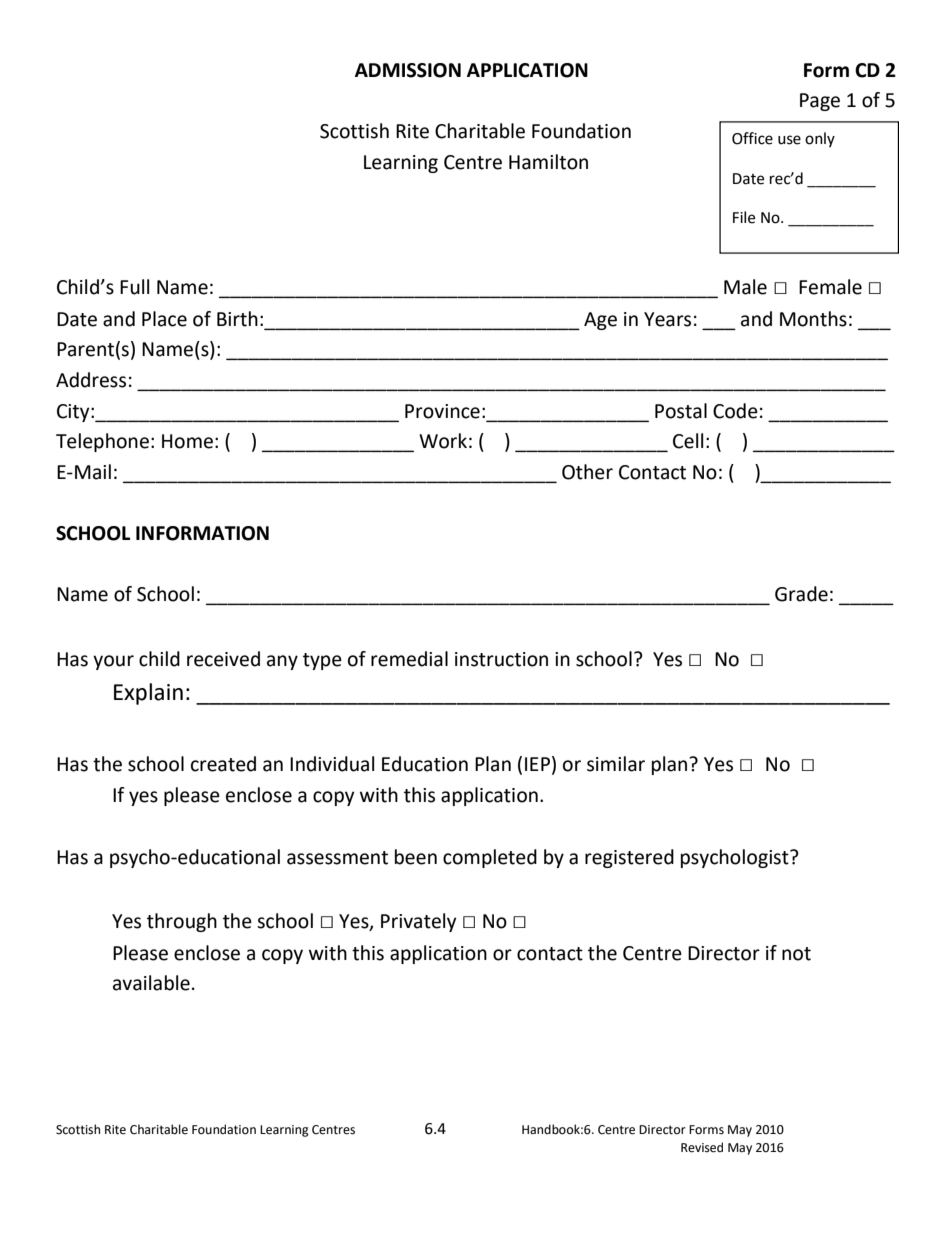 The image size is (952, 1233). Describe the element at coordinates (796, 954) in the image. I see `not` at that location.
